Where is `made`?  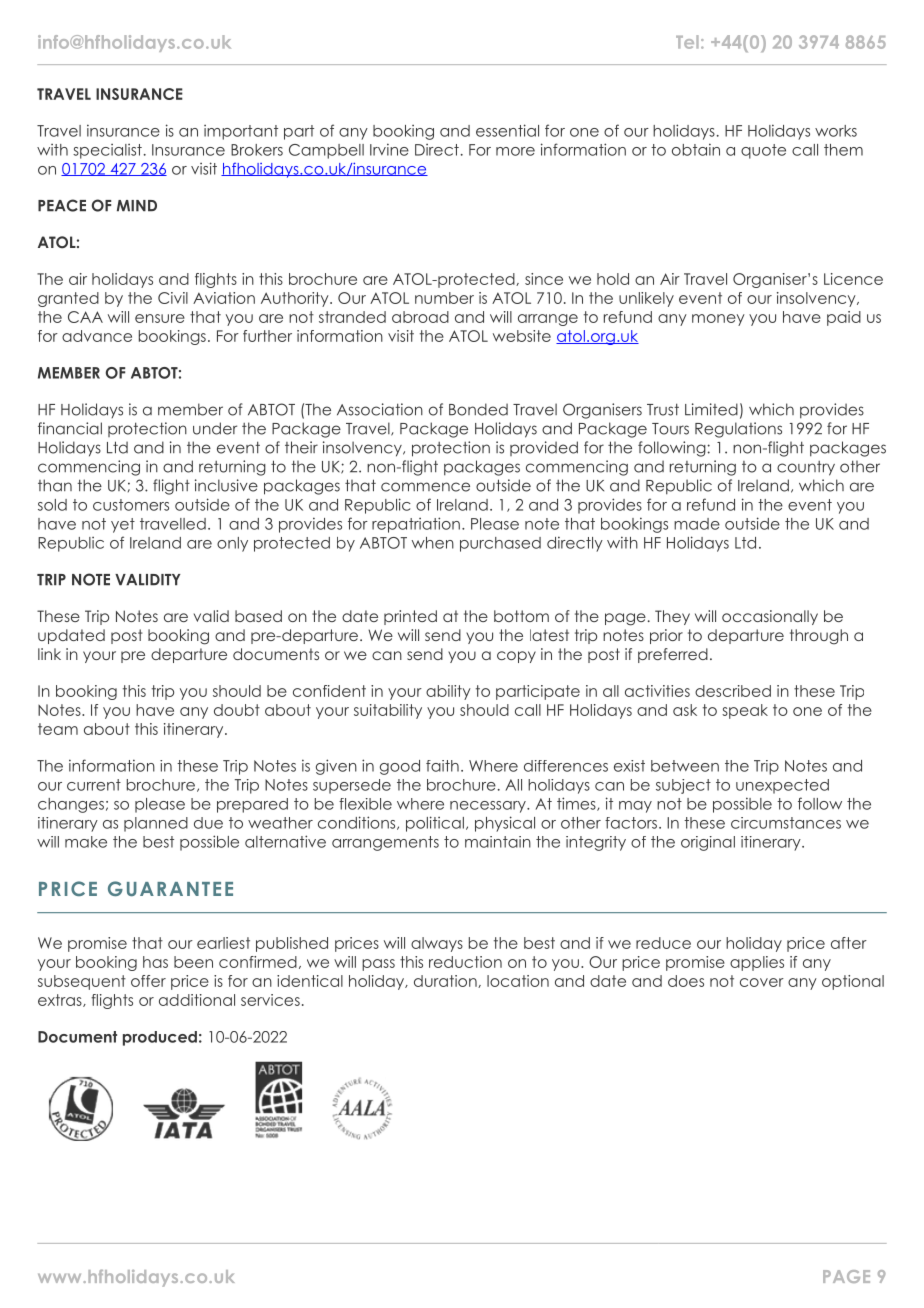 made is located at coordinates (697, 524).
